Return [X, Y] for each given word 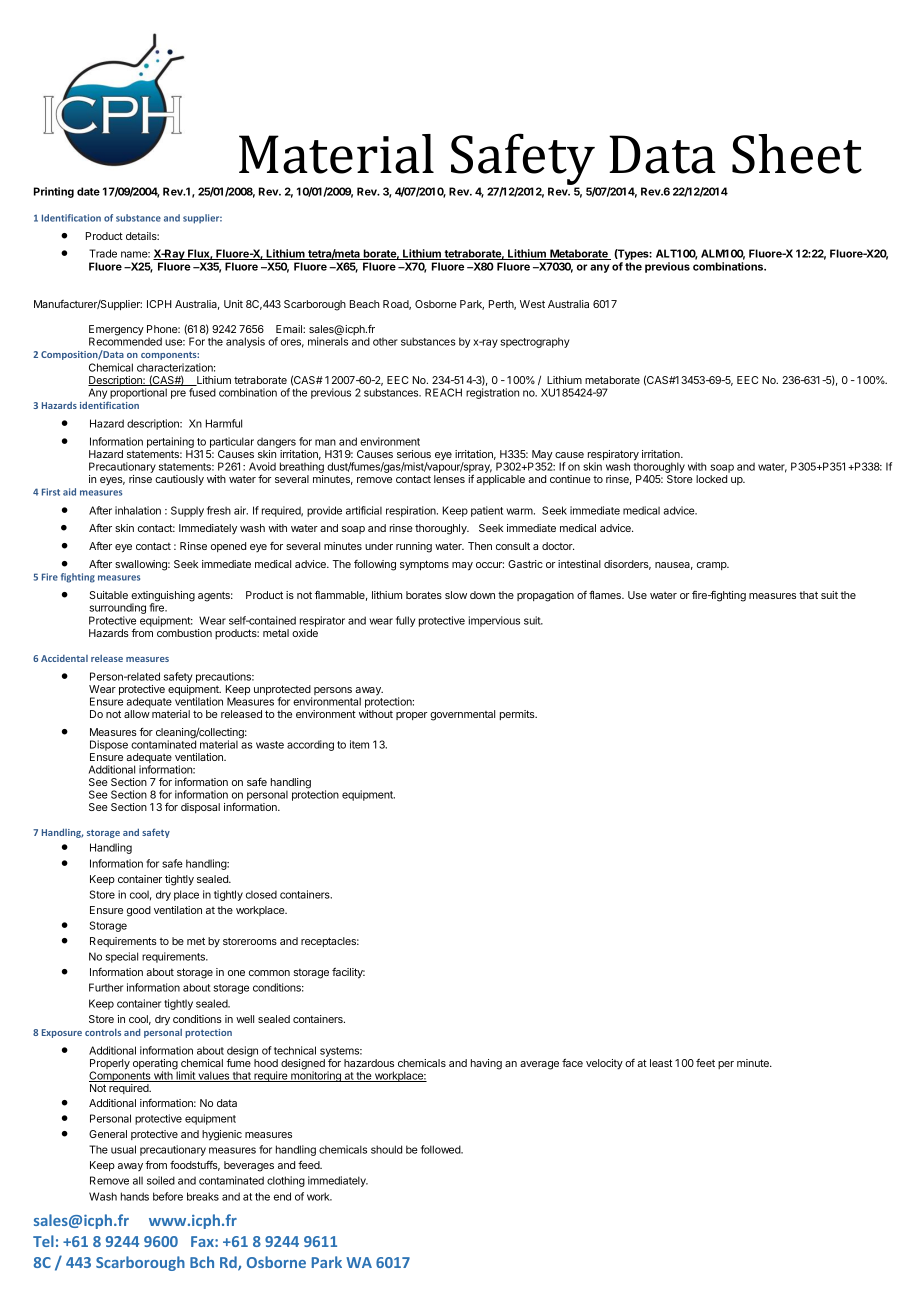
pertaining [171, 444]
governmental [462, 715]
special [121, 957]
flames [606, 594]
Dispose [109, 745]
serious [414, 454]
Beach [364, 304]
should [386, 1149]
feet [705, 1062]
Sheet [797, 154]
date [88, 191]
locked [711, 479]
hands [135, 1196]
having [486, 1064]
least [661, 1063]
